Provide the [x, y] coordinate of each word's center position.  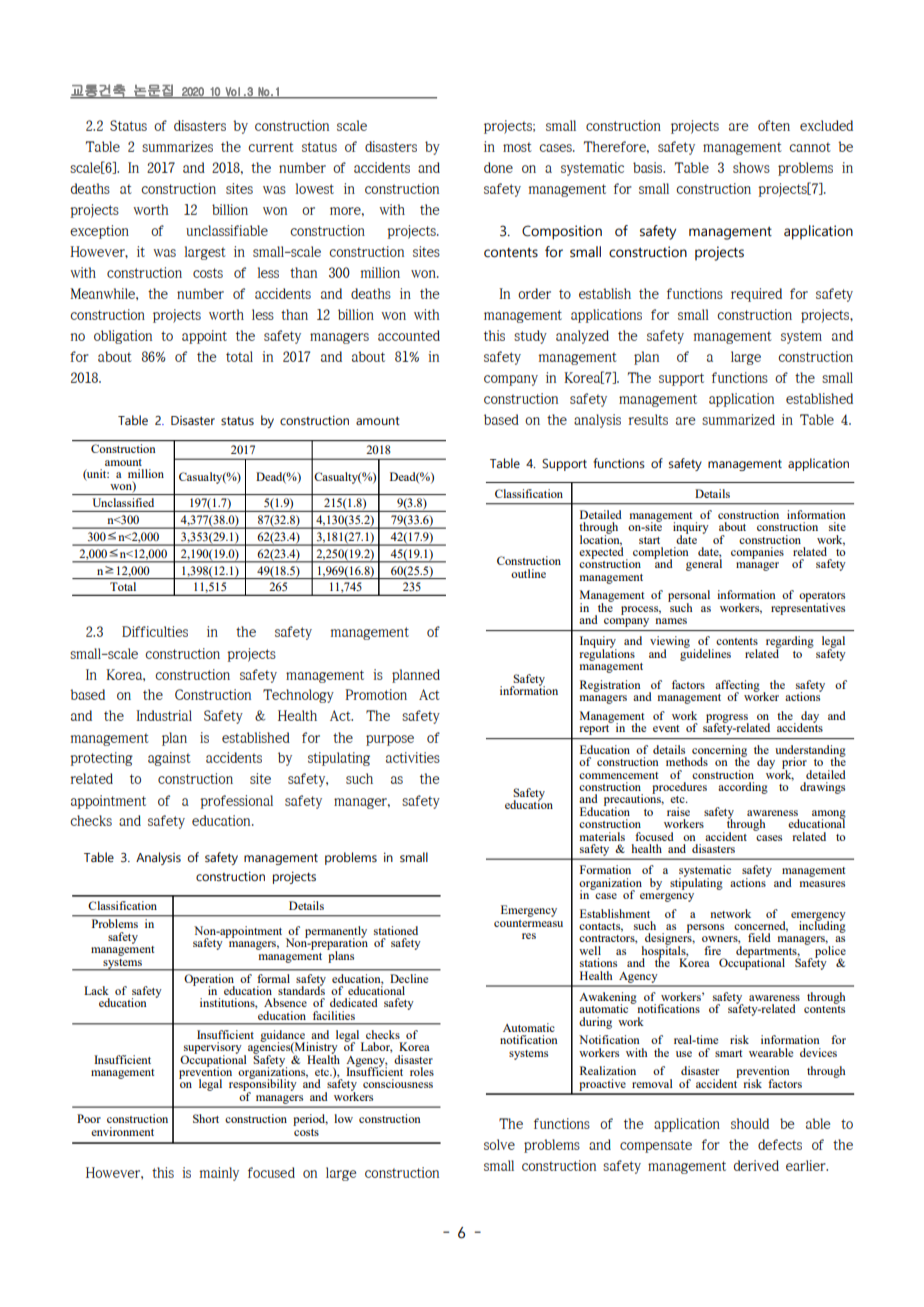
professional [236, 802]
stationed [396, 930]
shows [751, 167]
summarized [738, 419]
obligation [123, 337]
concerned [761, 926]
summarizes [177, 146]
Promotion [376, 694]
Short [206, 1118]
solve [499, 1144]
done [498, 167]
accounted [409, 335]
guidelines [705, 654]
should [750, 1123]
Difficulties [155, 631]
